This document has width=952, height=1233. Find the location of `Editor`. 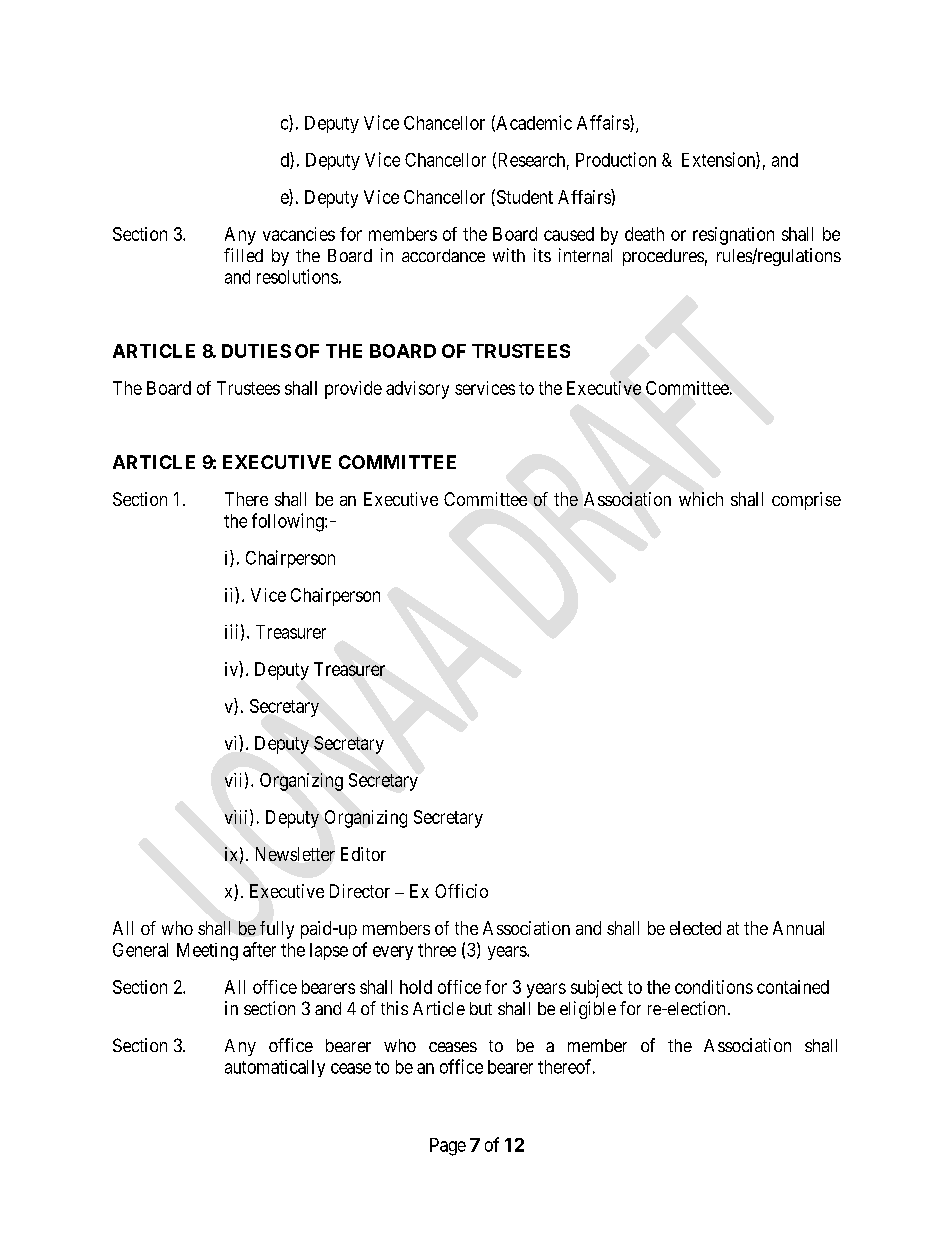

Editor is located at coordinates (363, 854).
